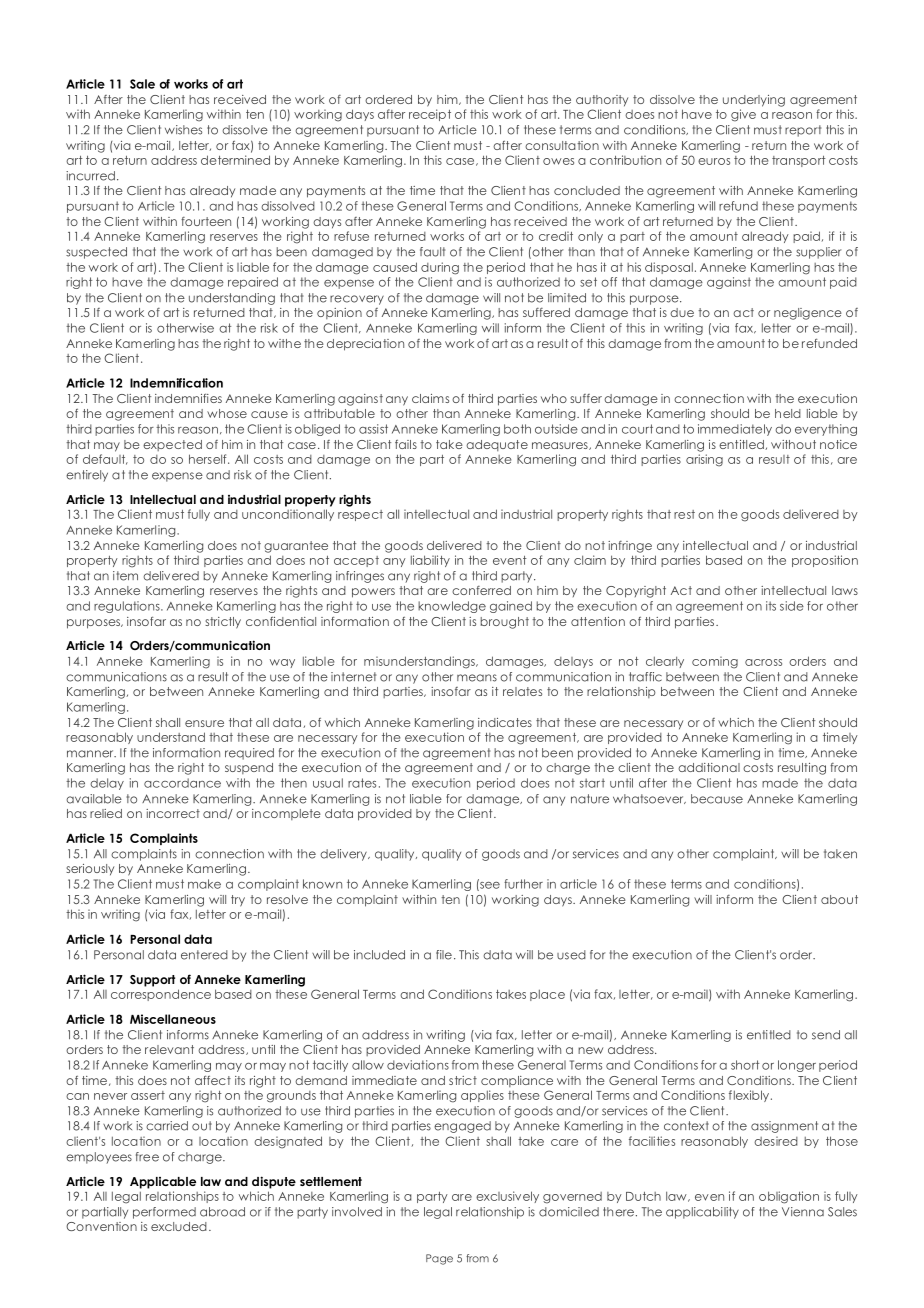 Image resolution: width=924 pixels, height=1308 pixels. I want to click on obligation, so click(789, 1197).
